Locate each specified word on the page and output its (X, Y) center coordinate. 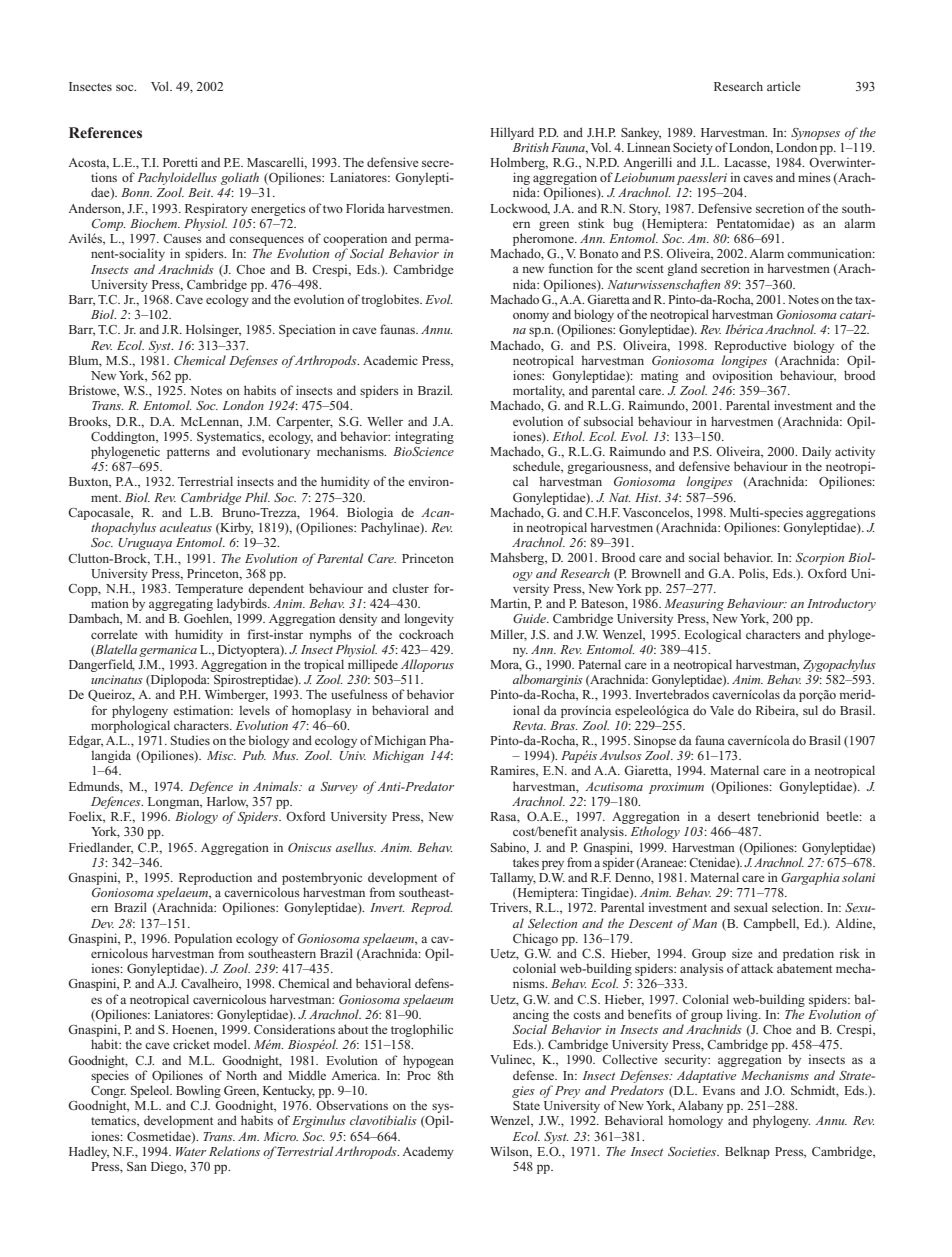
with (156, 634)
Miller (508, 635)
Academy (428, 1152)
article (784, 86)
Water (191, 1151)
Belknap (747, 1152)
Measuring (694, 605)
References (105, 132)
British (531, 147)
